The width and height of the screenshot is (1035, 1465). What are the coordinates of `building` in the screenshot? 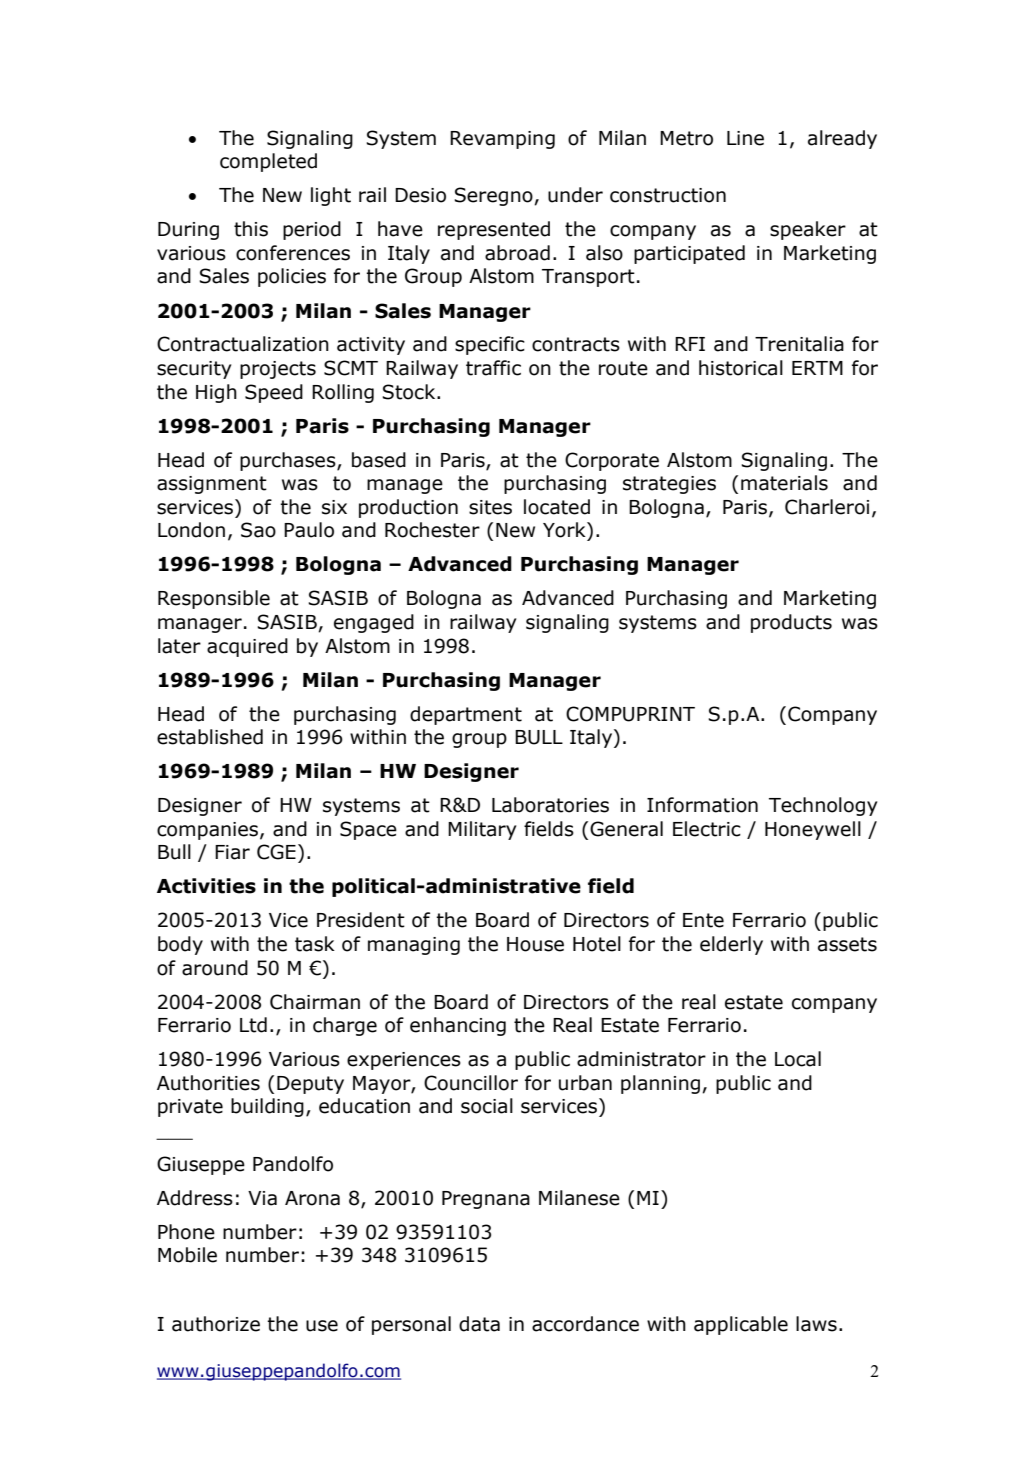 It's located at (267, 1107).
